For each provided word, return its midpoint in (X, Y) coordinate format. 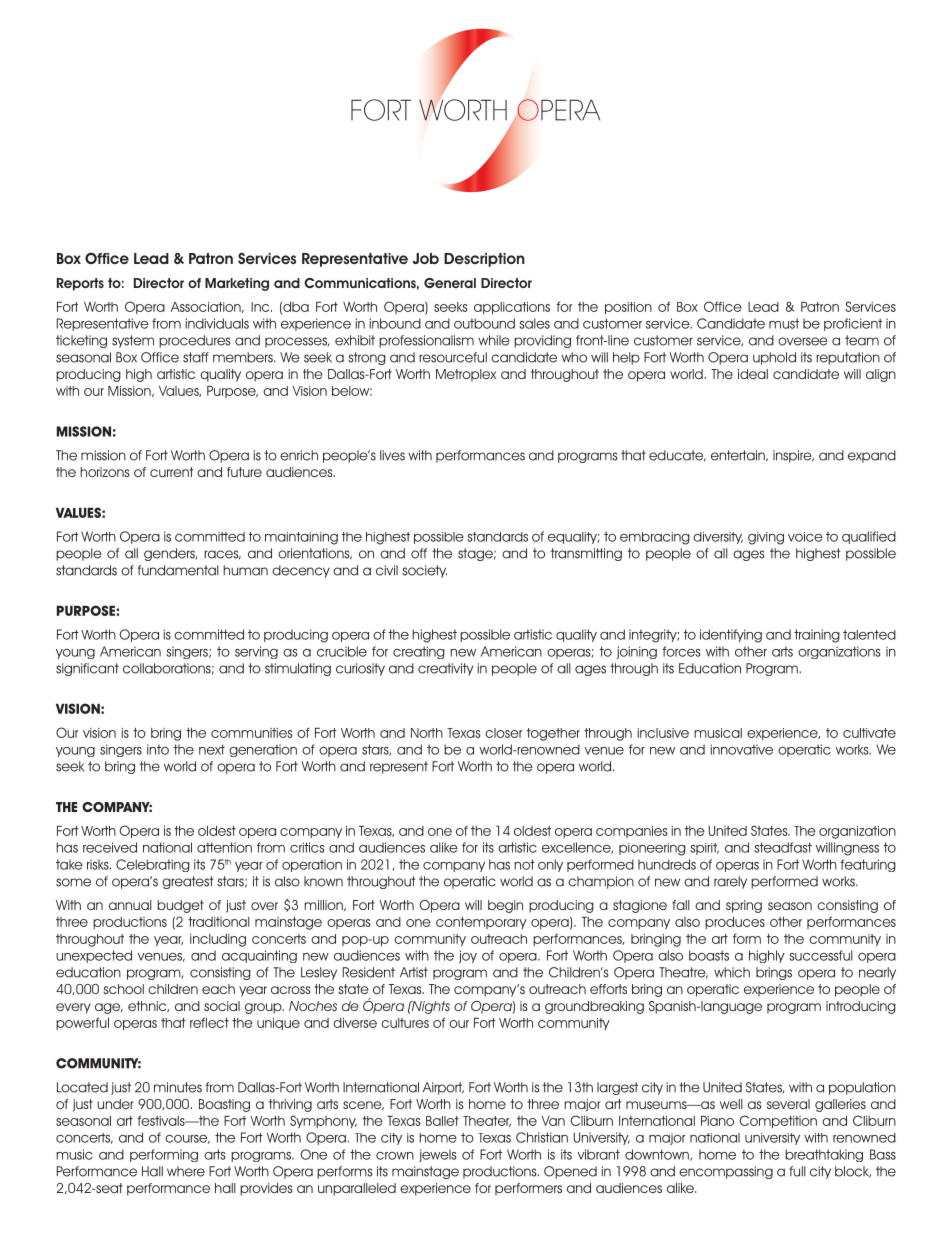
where (186, 1171)
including (218, 940)
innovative (742, 749)
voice (805, 537)
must (784, 323)
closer (503, 733)
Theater (487, 1121)
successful (821, 955)
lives (392, 455)
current (171, 472)
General (450, 283)
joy (468, 956)
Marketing (237, 284)
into (158, 749)
